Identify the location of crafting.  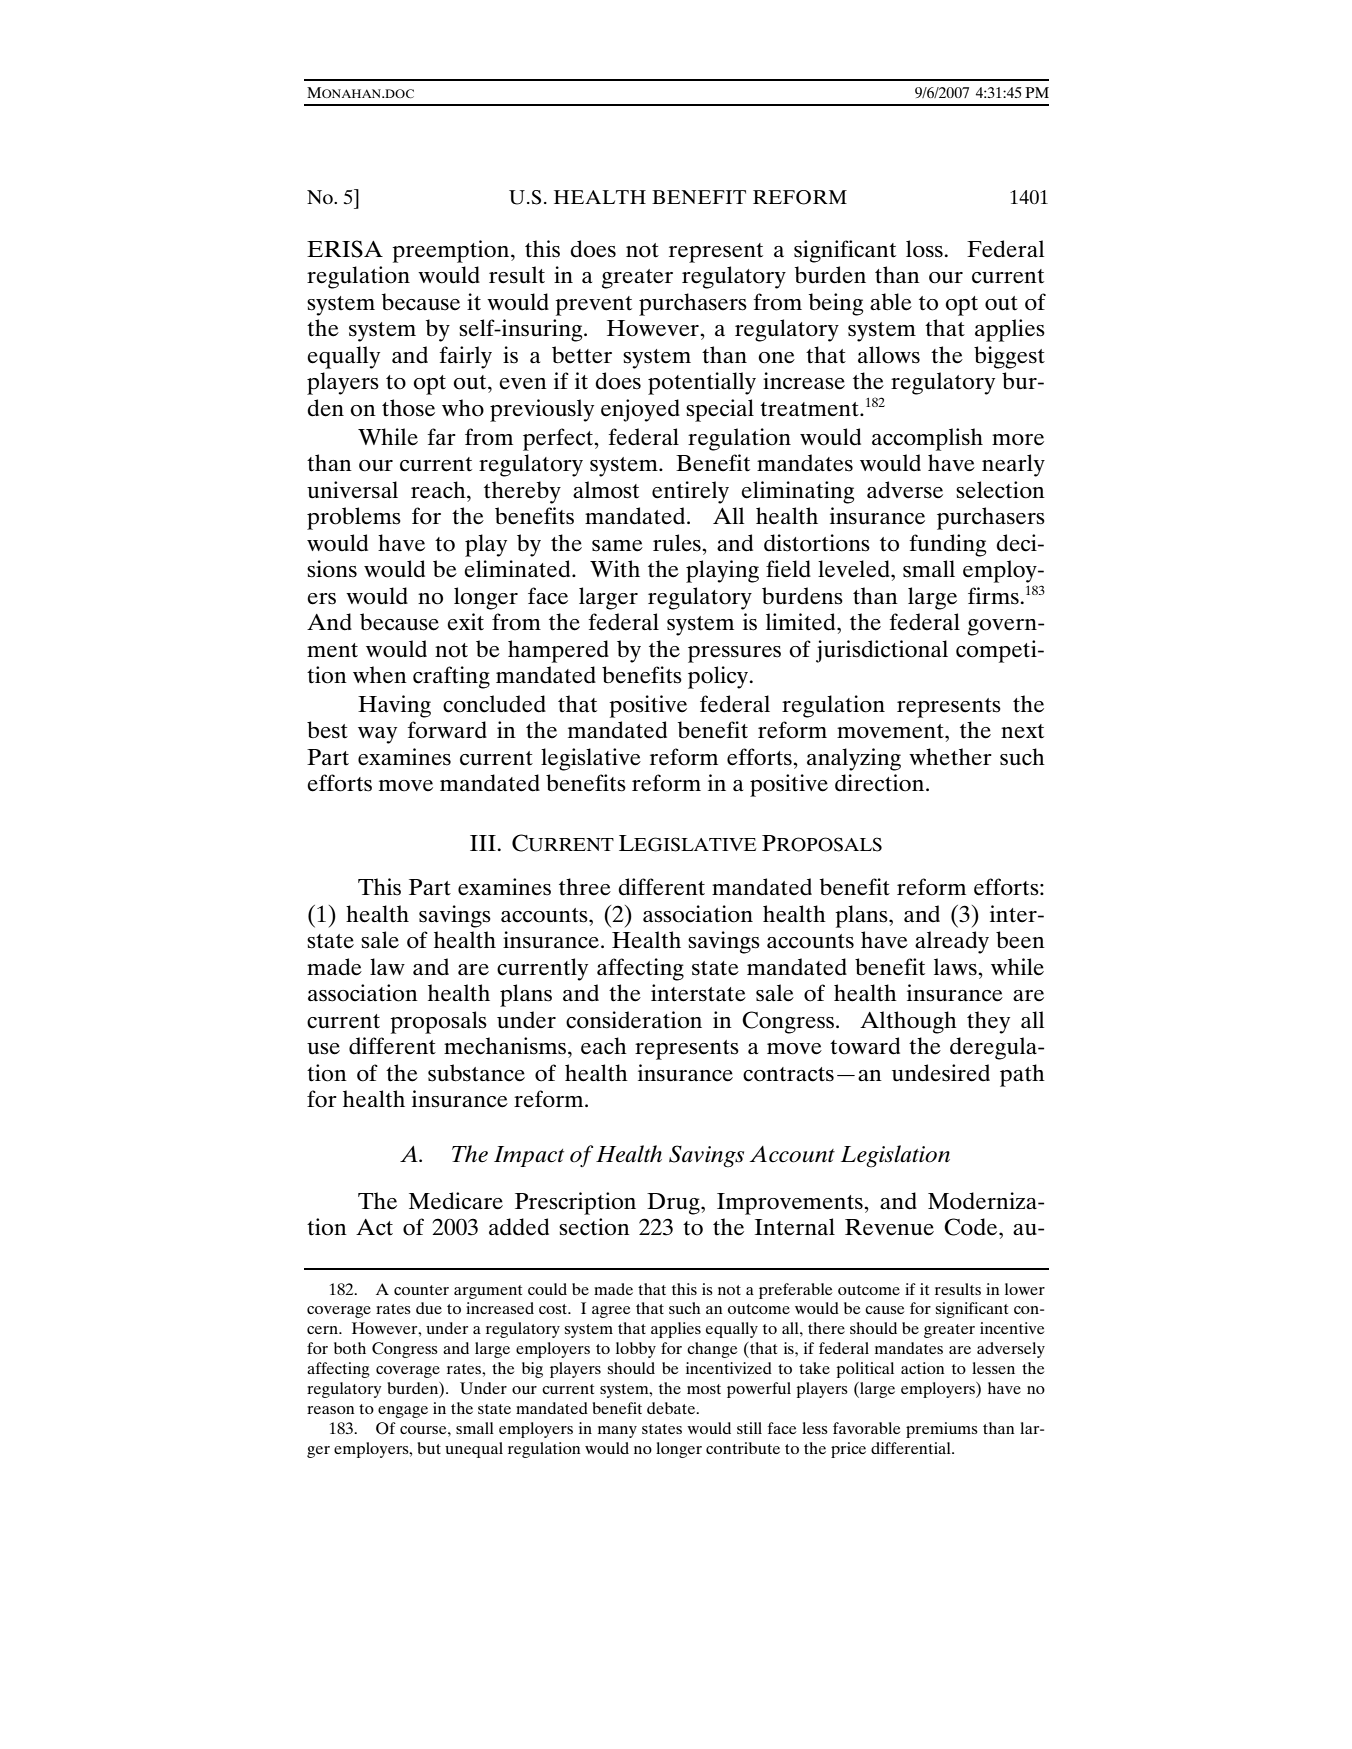
(451, 677).
